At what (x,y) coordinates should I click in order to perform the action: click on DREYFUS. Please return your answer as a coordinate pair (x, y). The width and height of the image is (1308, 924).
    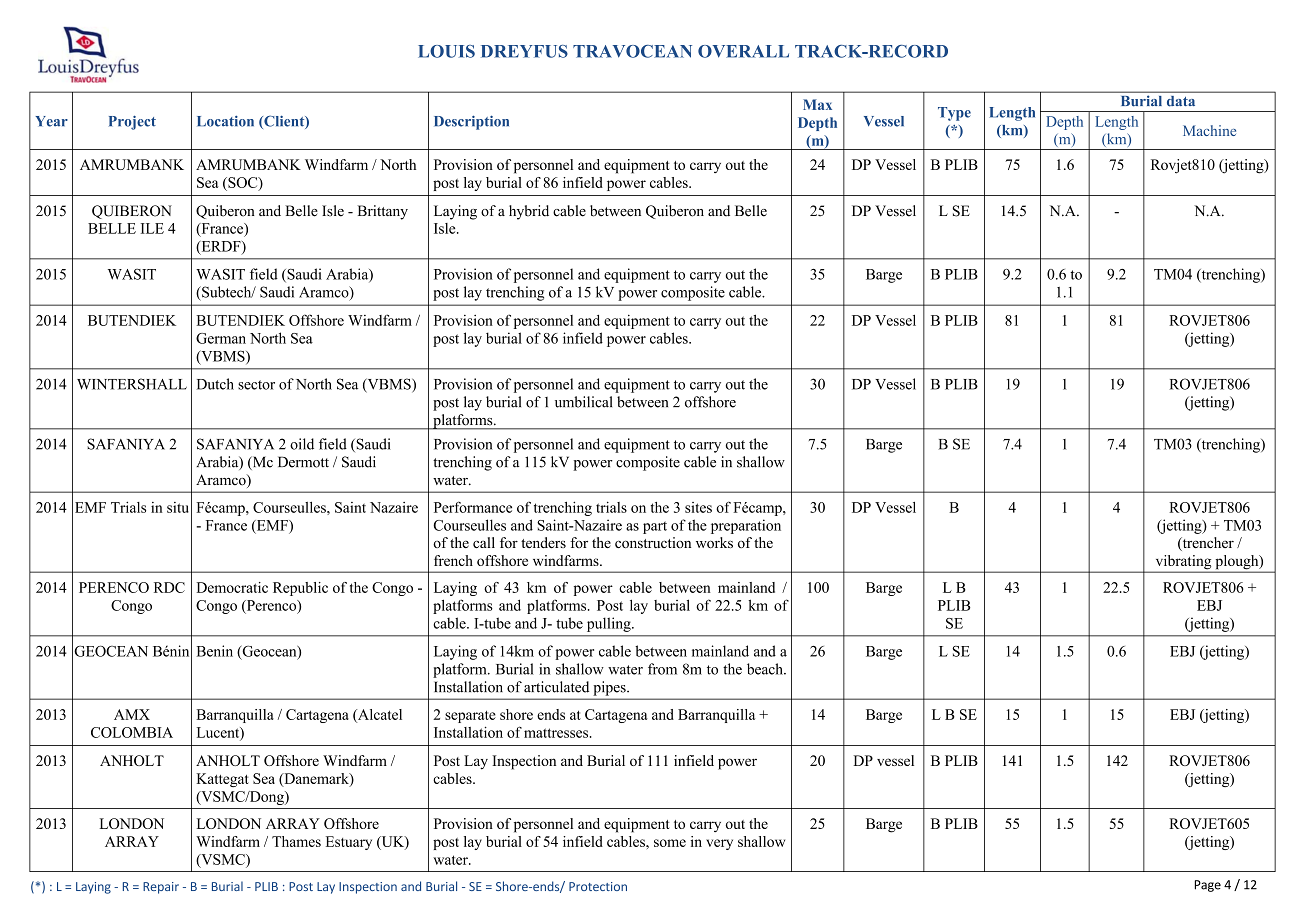
    Looking at the image, I should click on (524, 51).
